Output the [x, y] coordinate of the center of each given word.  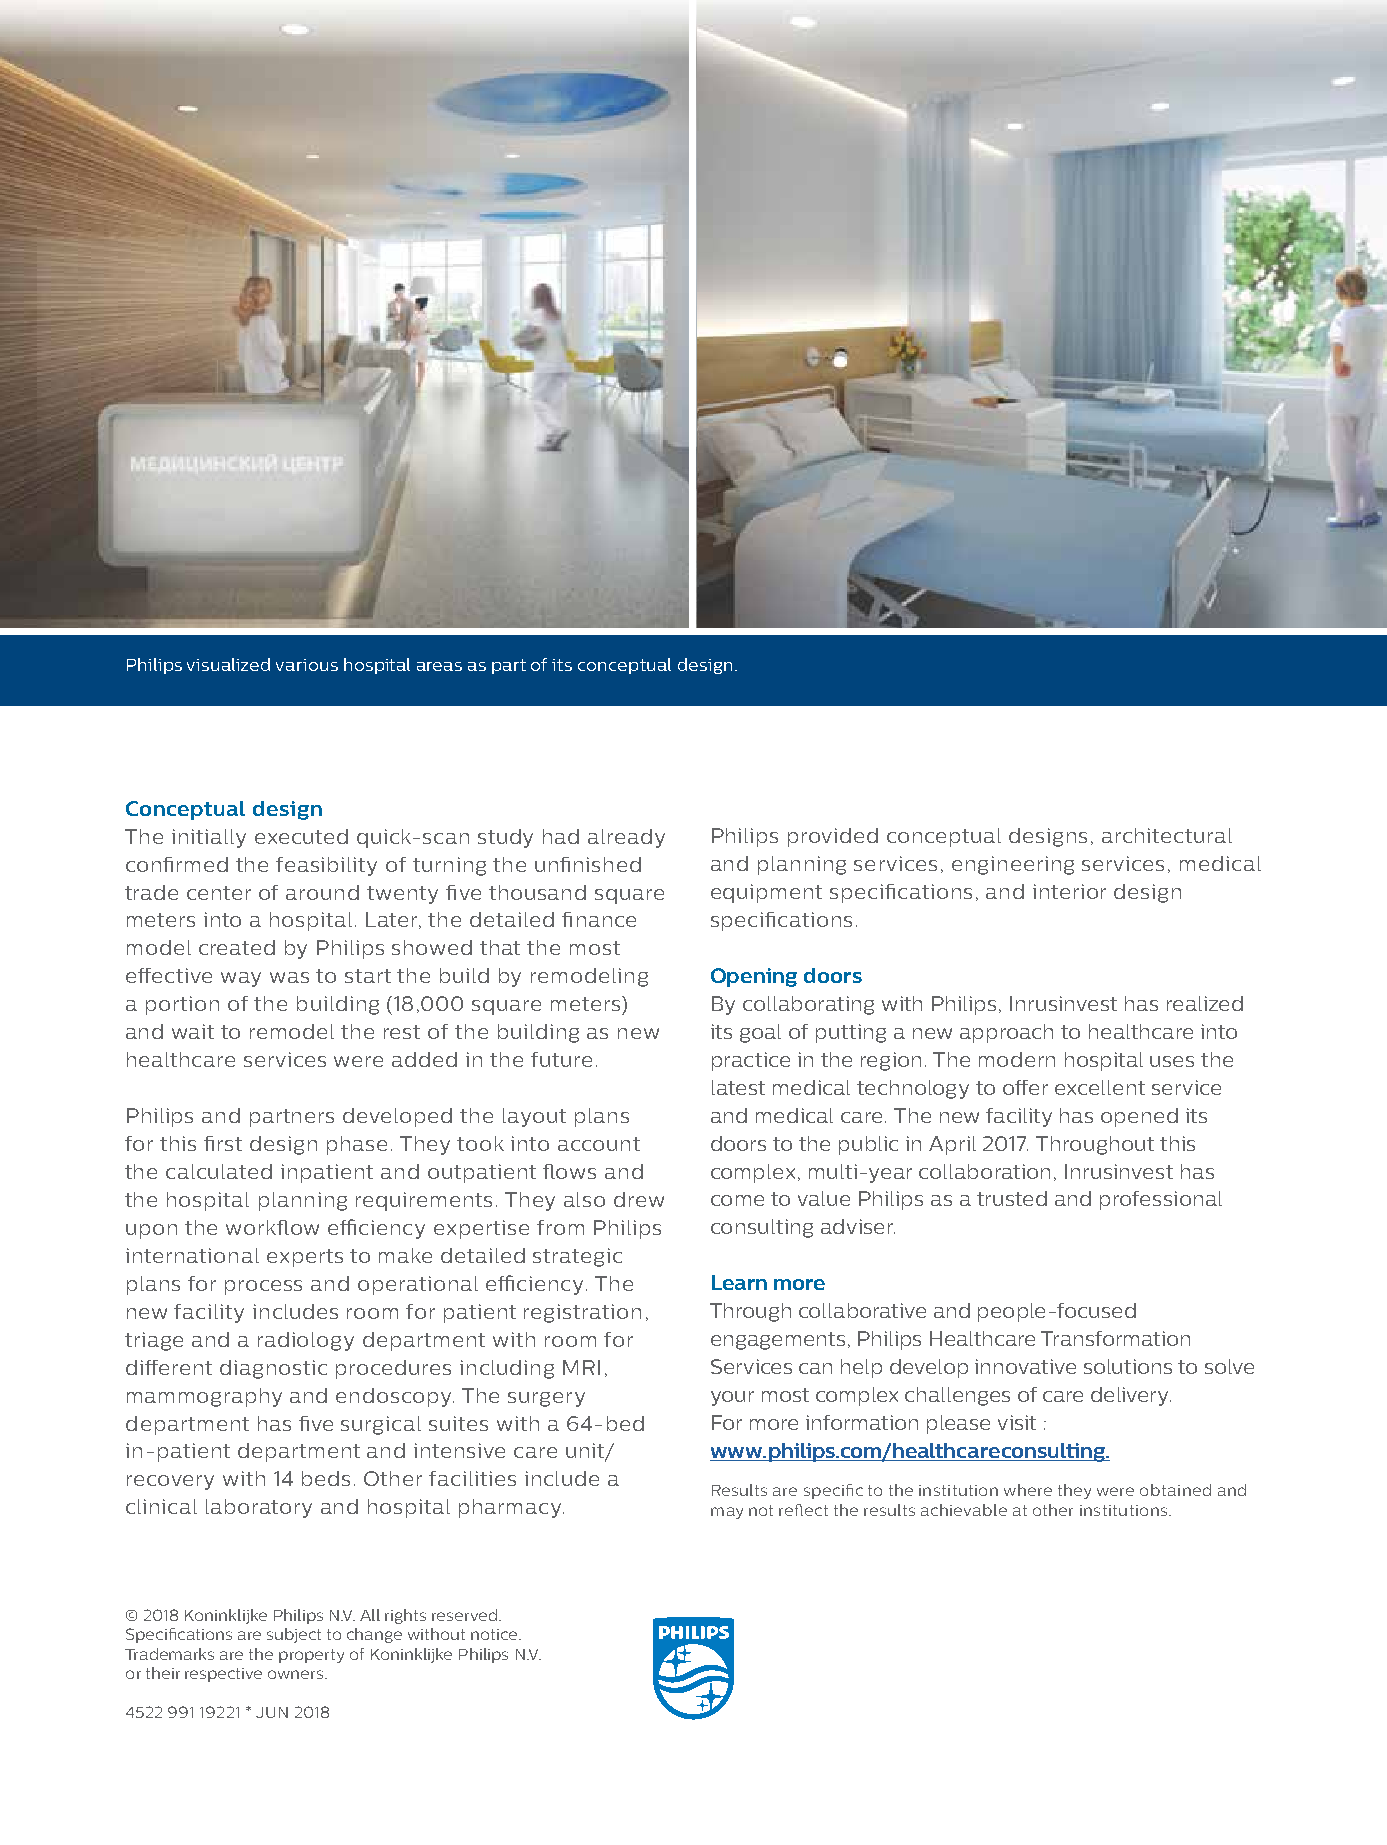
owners [297, 1674]
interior [1069, 891]
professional [1161, 1200]
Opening [754, 977]
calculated [219, 1171]
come [737, 1200]
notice [495, 1634]
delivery [1131, 1396]
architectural [1167, 835]
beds [326, 1478]
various [307, 665]
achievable [964, 1510]
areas [439, 666]
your [732, 1398]
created [237, 947]
